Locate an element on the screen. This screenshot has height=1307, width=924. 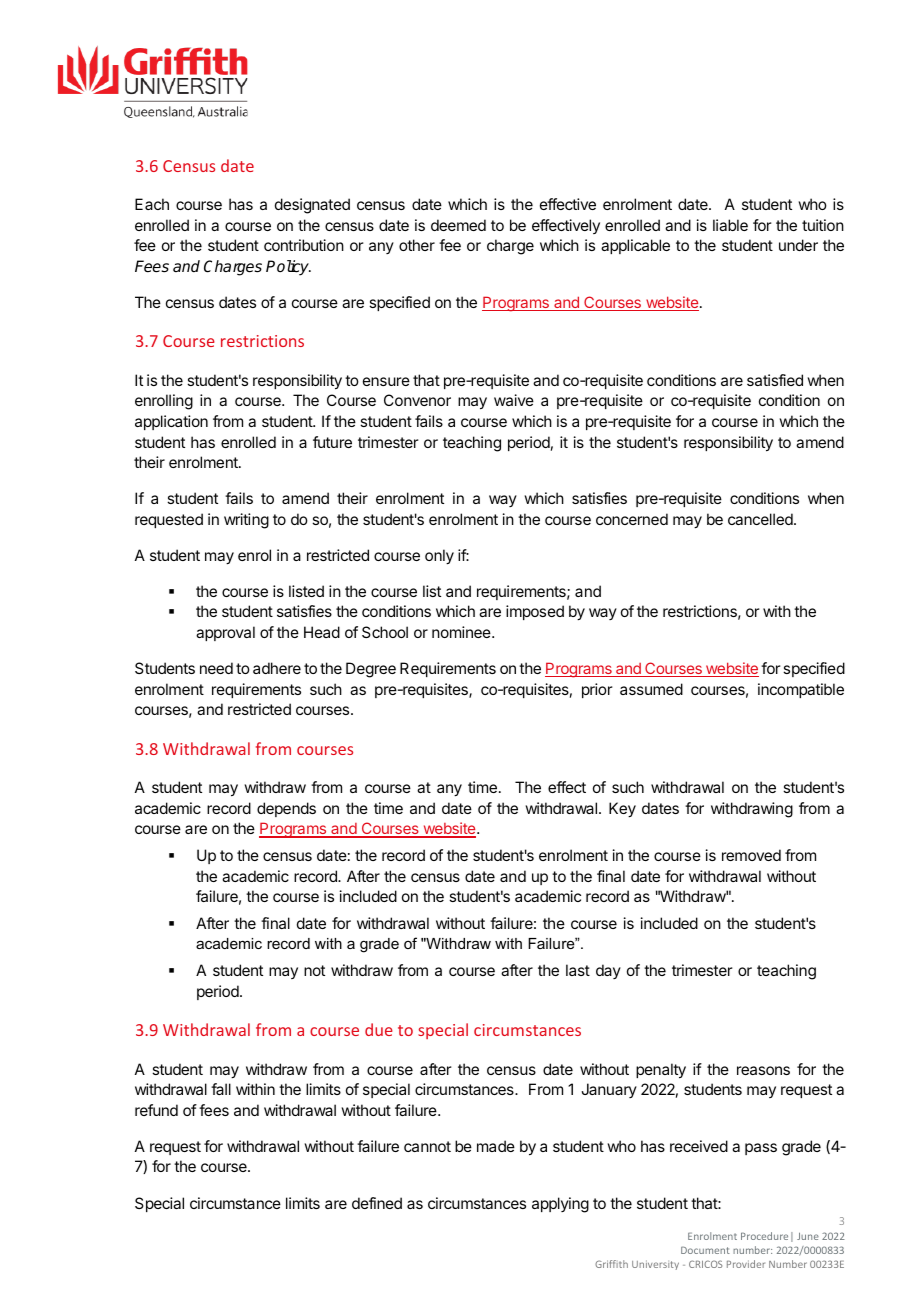
need is located at coordinates (216, 668).
